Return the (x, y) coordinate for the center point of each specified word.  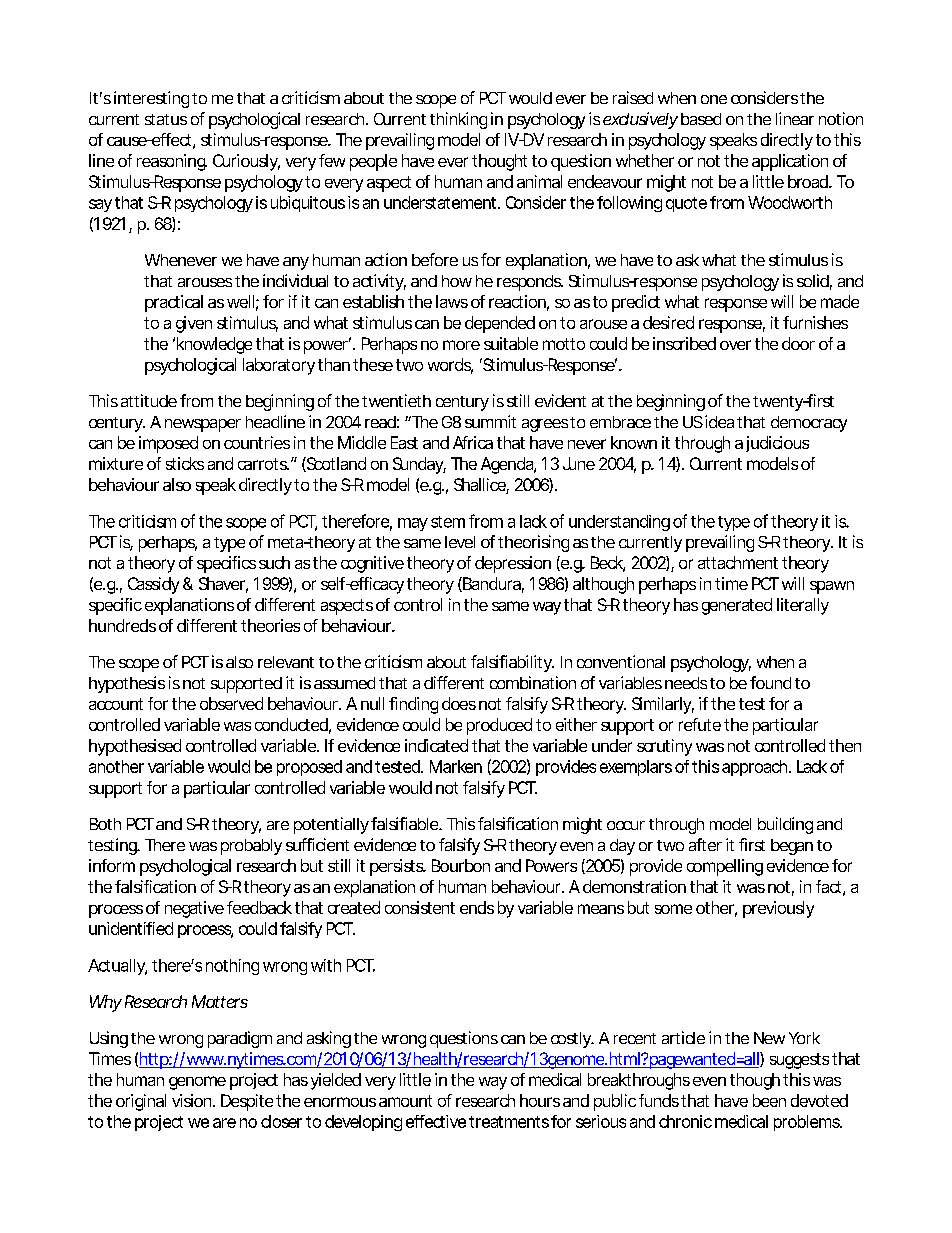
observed (231, 703)
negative (194, 909)
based (701, 119)
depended (500, 324)
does (459, 703)
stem (448, 522)
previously (778, 909)
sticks (185, 463)
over (735, 345)
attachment (738, 562)
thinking (458, 120)
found (770, 682)
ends (477, 907)
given (194, 324)
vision (193, 1100)
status (166, 119)
